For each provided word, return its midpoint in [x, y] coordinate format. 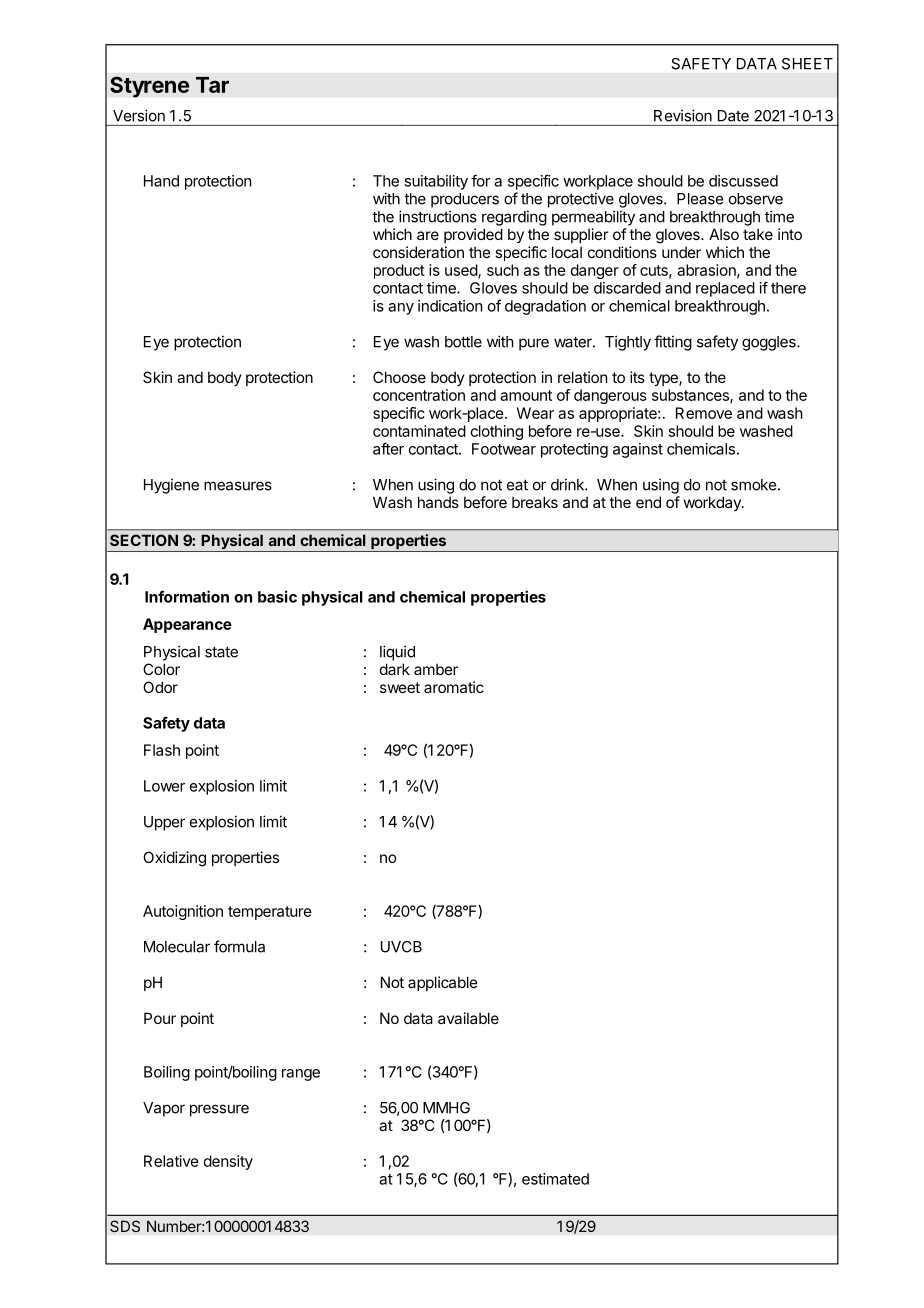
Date [733, 116]
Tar [212, 85]
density [228, 1162]
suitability [436, 182]
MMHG [446, 1108]
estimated [555, 1179]
